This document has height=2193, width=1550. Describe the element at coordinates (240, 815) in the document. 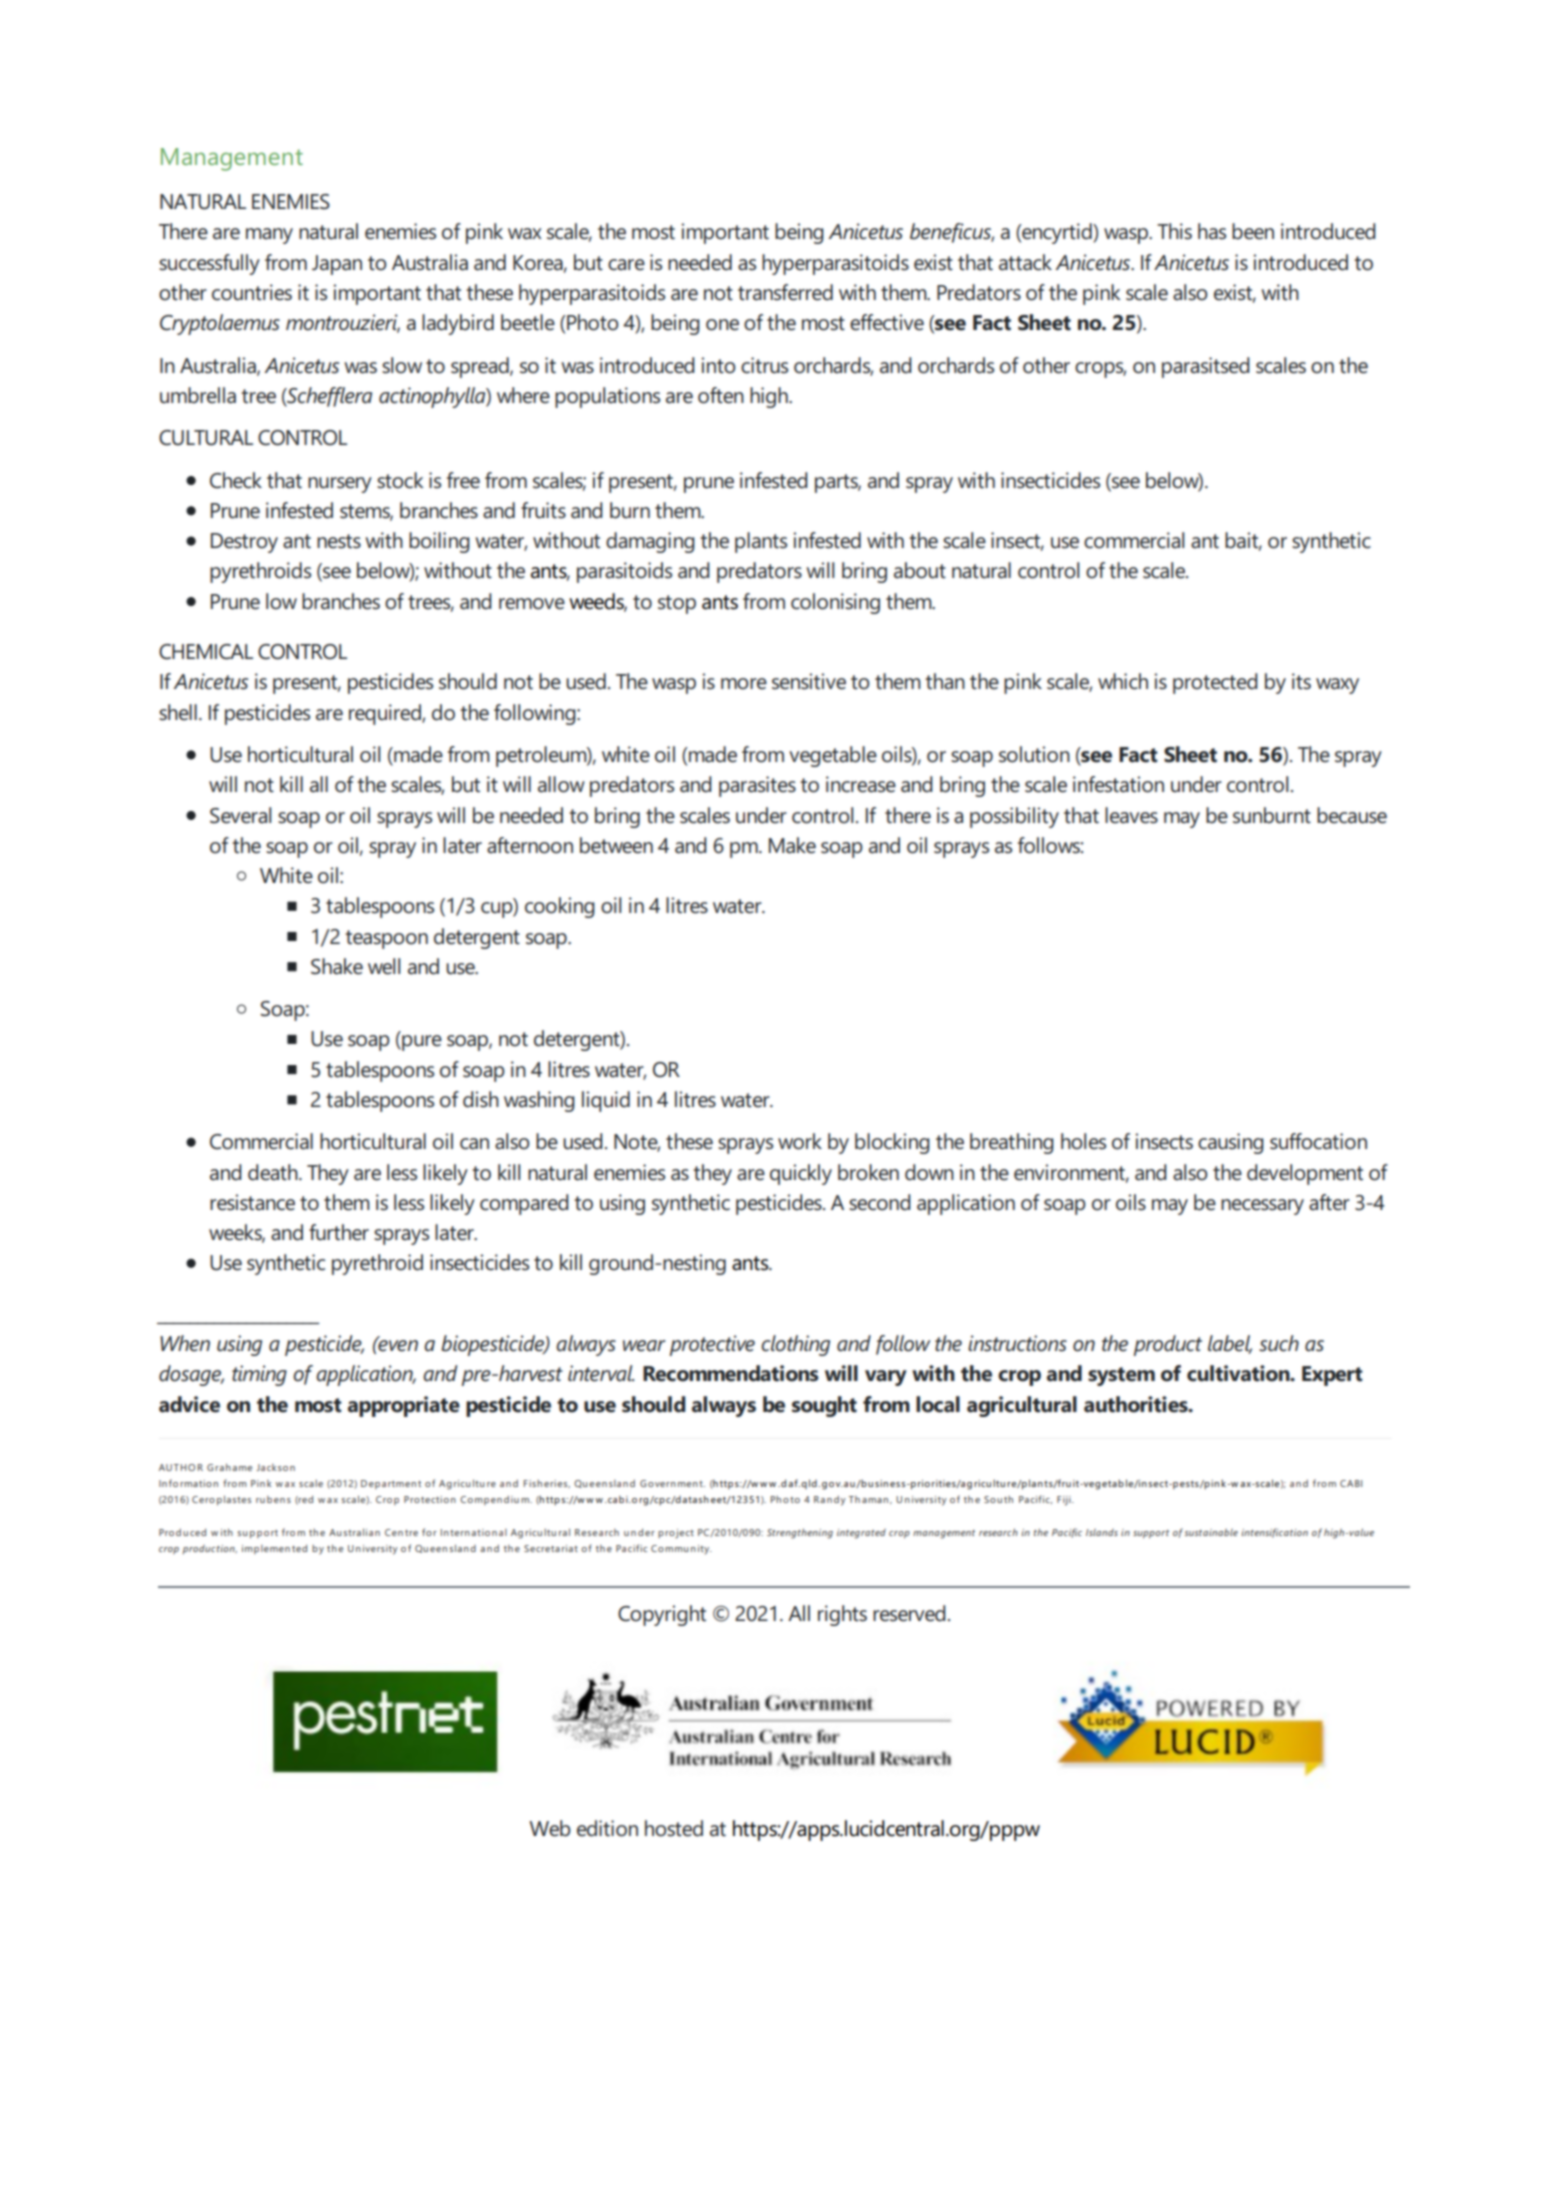

I see `Several` at that location.
